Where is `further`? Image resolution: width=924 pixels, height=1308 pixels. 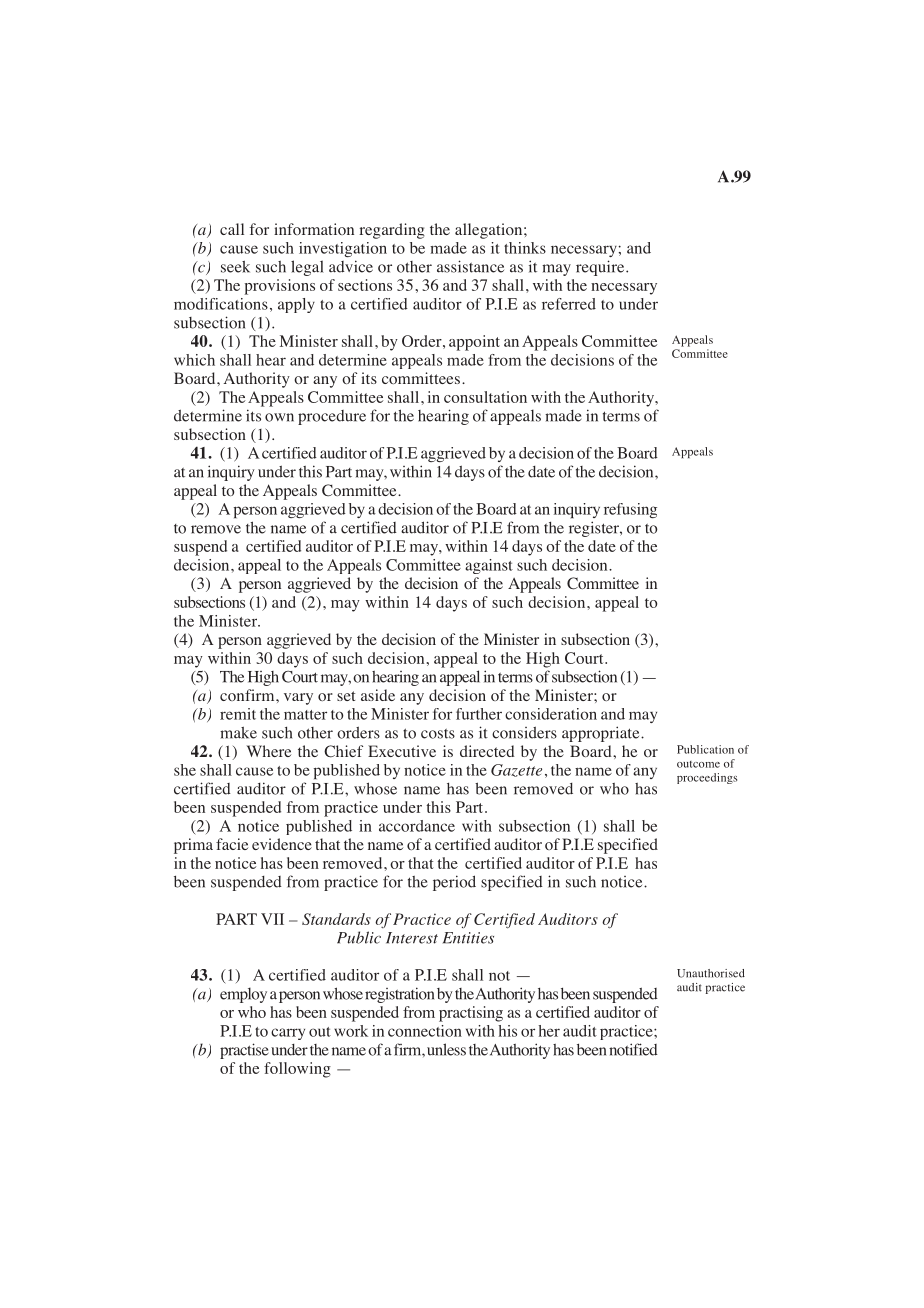 further is located at coordinates (479, 714).
